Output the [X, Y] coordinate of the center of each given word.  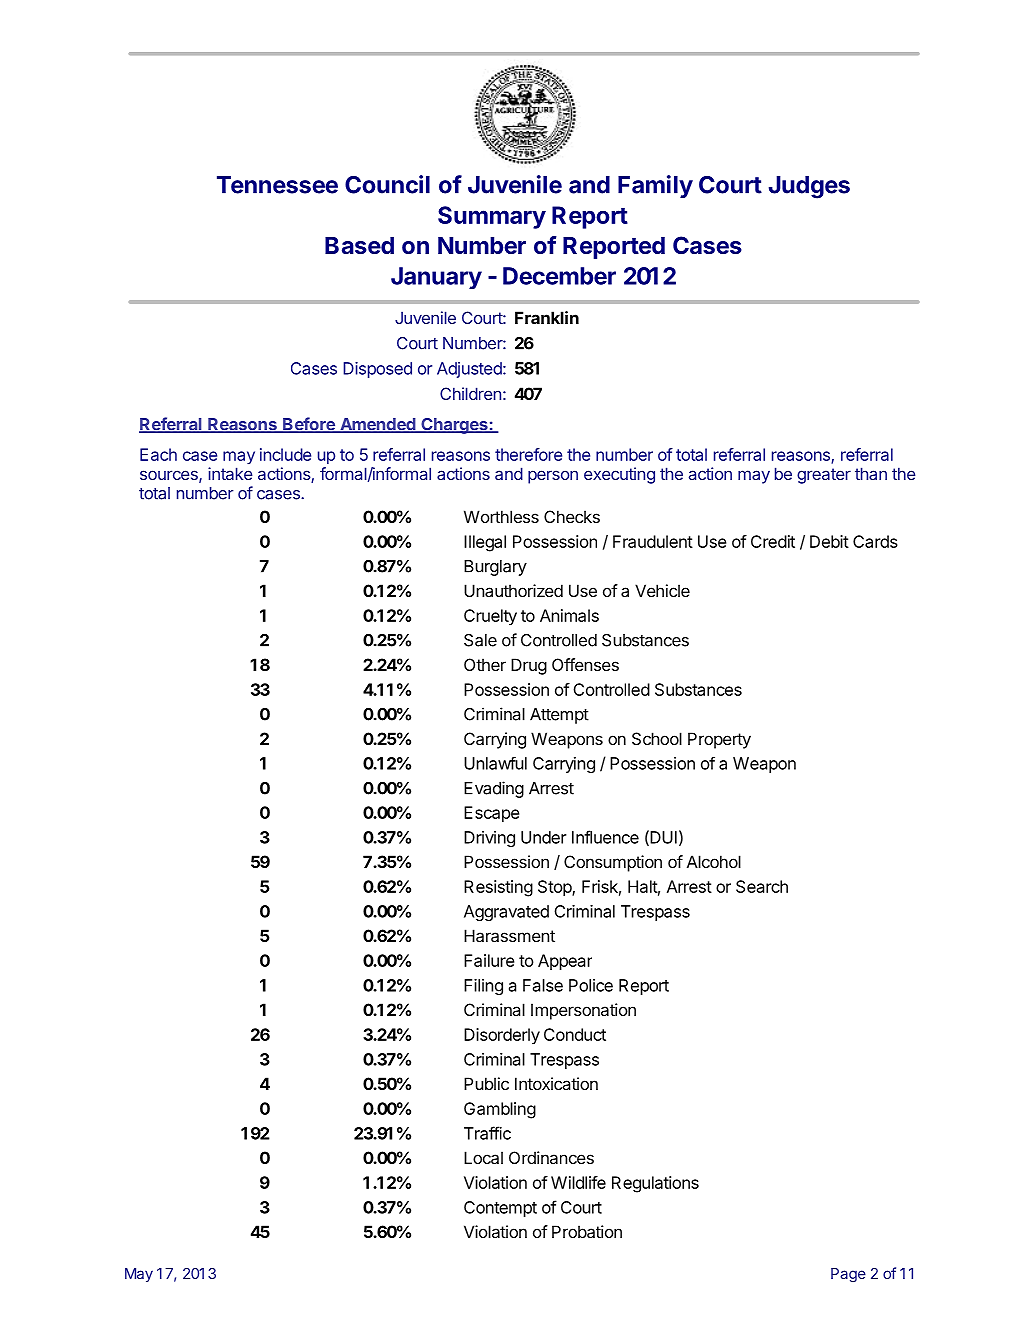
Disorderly [502, 1036]
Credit [773, 541]
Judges [809, 187]
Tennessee [277, 185]
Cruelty [490, 617]
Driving [489, 839]
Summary [492, 217]
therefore [528, 454]
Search [762, 886]
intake [230, 473]
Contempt [500, 1209]
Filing [483, 987]
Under [544, 837]
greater [824, 476]
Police [591, 985]
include [285, 454]
